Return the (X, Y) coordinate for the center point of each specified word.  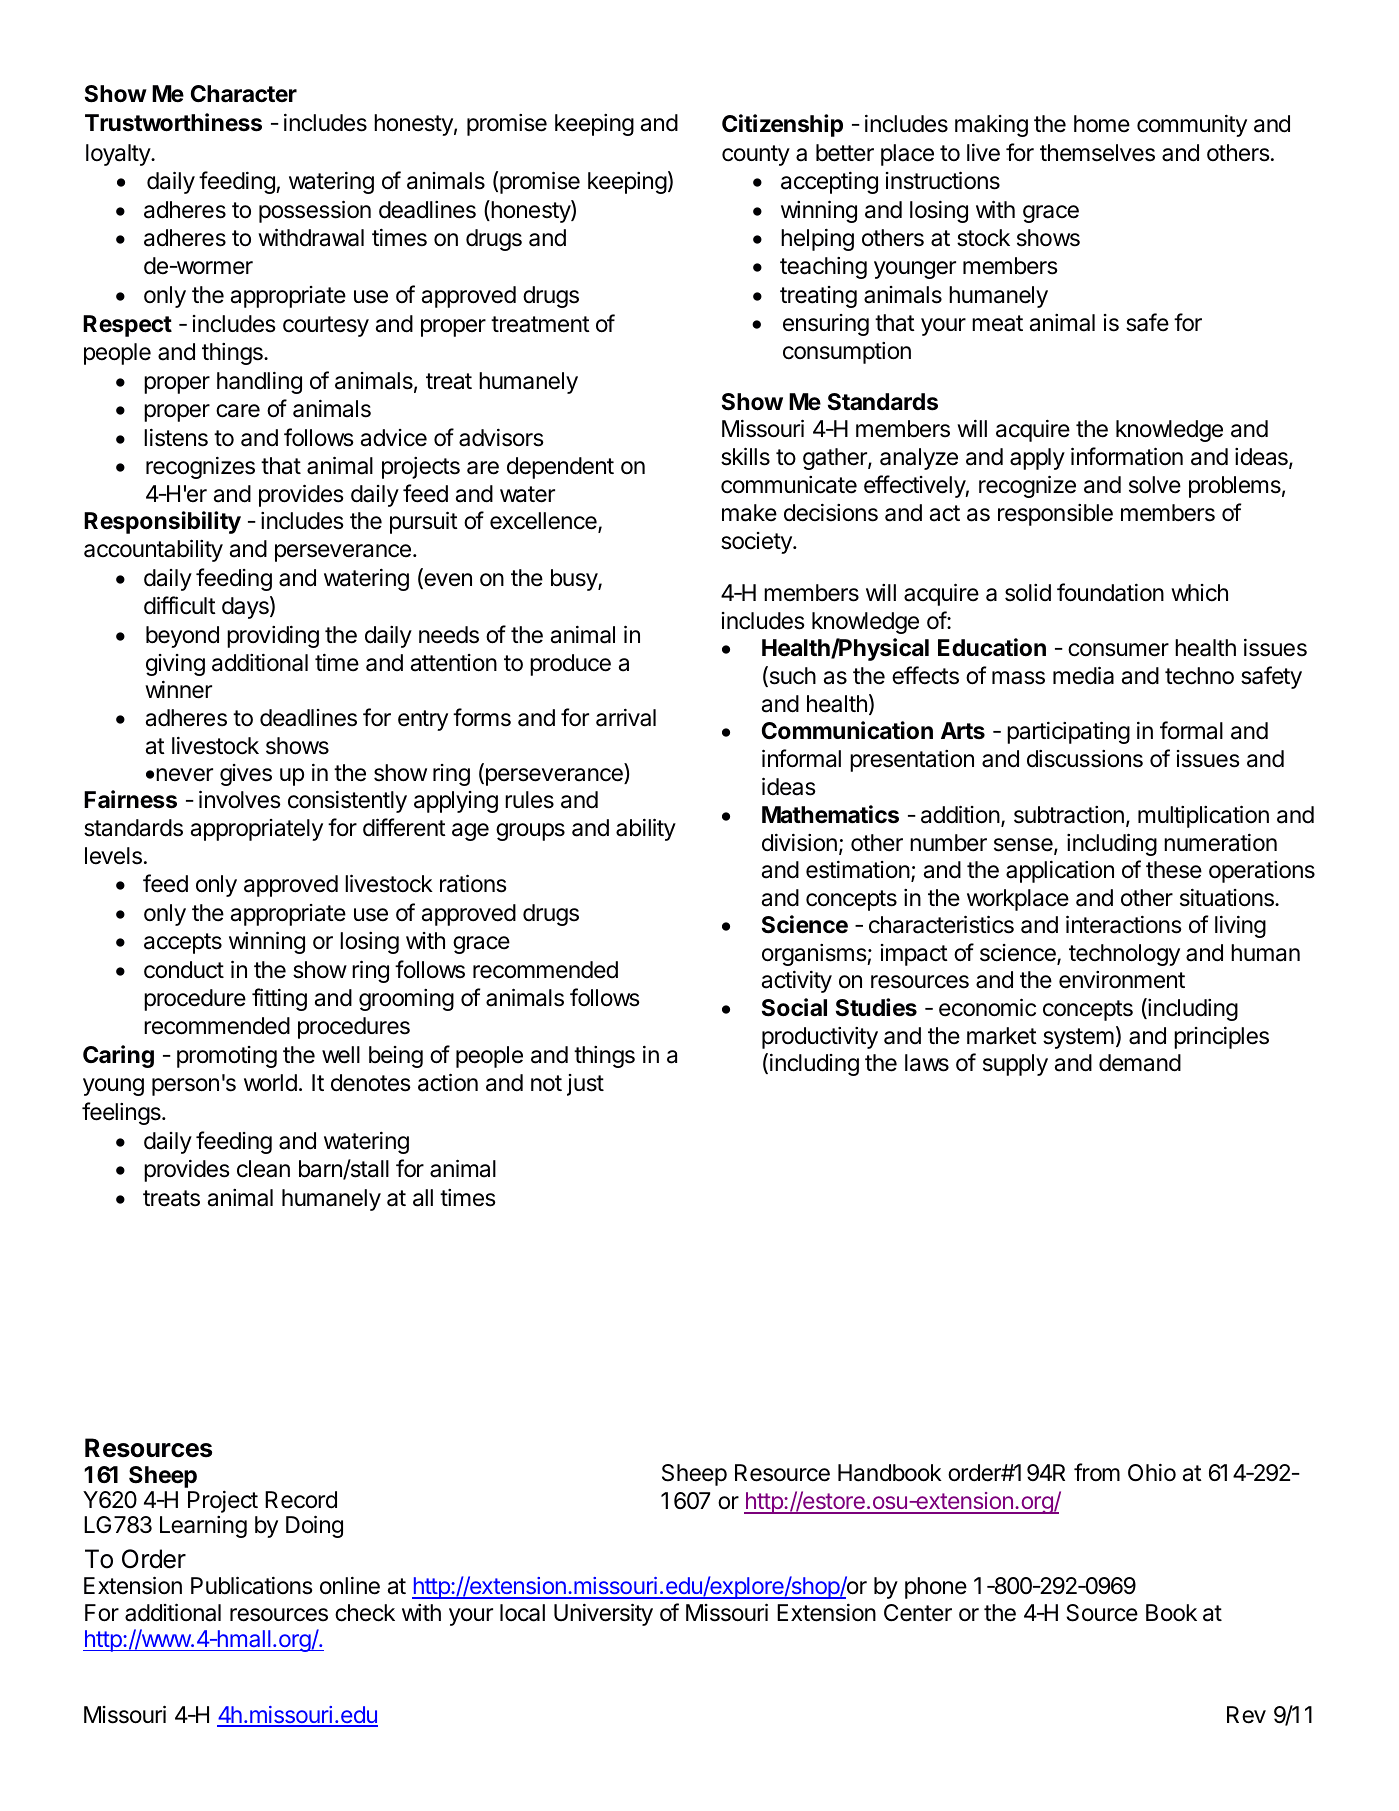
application (1060, 871)
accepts (183, 943)
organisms (815, 955)
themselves (1097, 153)
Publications (252, 1585)
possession (315, 211)
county (756, 155)
